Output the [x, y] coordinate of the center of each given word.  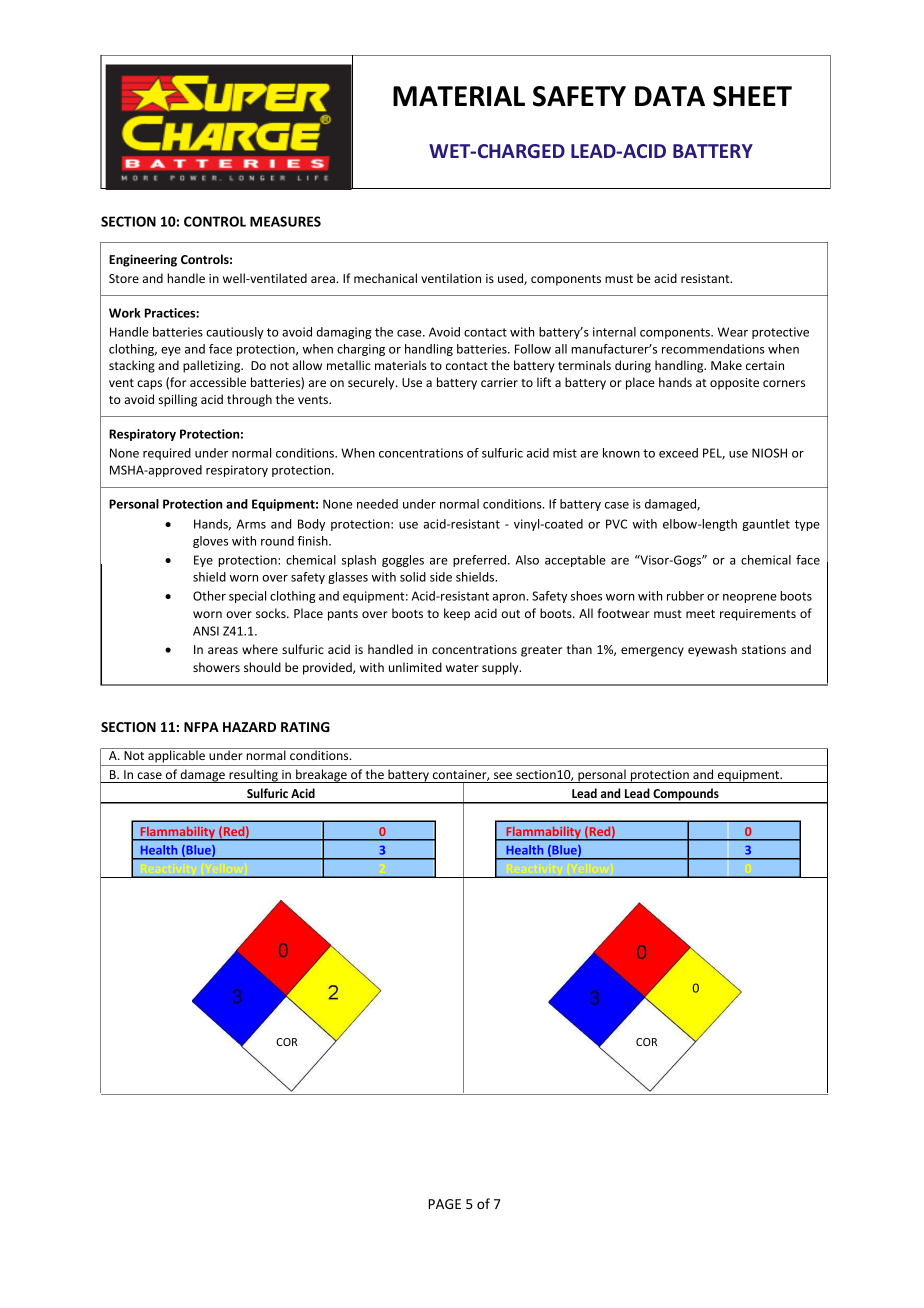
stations [764, 649]
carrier [499, 382]
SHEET [752, 96]
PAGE [444, 1204]
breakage [321, 776]
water [462, 668]
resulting [253, 776]
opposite [734, 384]
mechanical [385, 278]
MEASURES [285, 221]
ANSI [206, 631]
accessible [218, 382]
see [503, 775]
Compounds [686, 795]
